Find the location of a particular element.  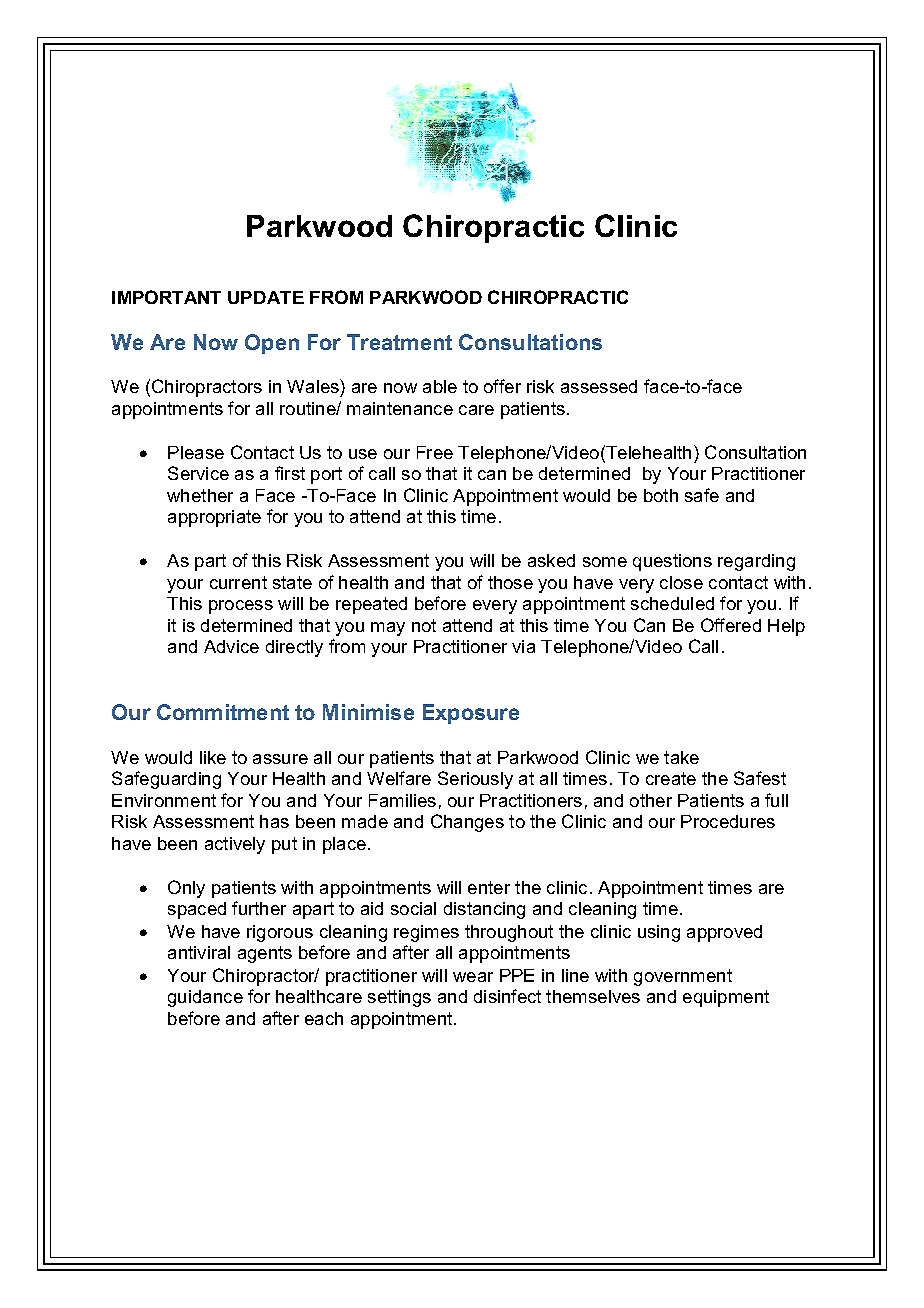

Please is located at coordinates (196, 452).
